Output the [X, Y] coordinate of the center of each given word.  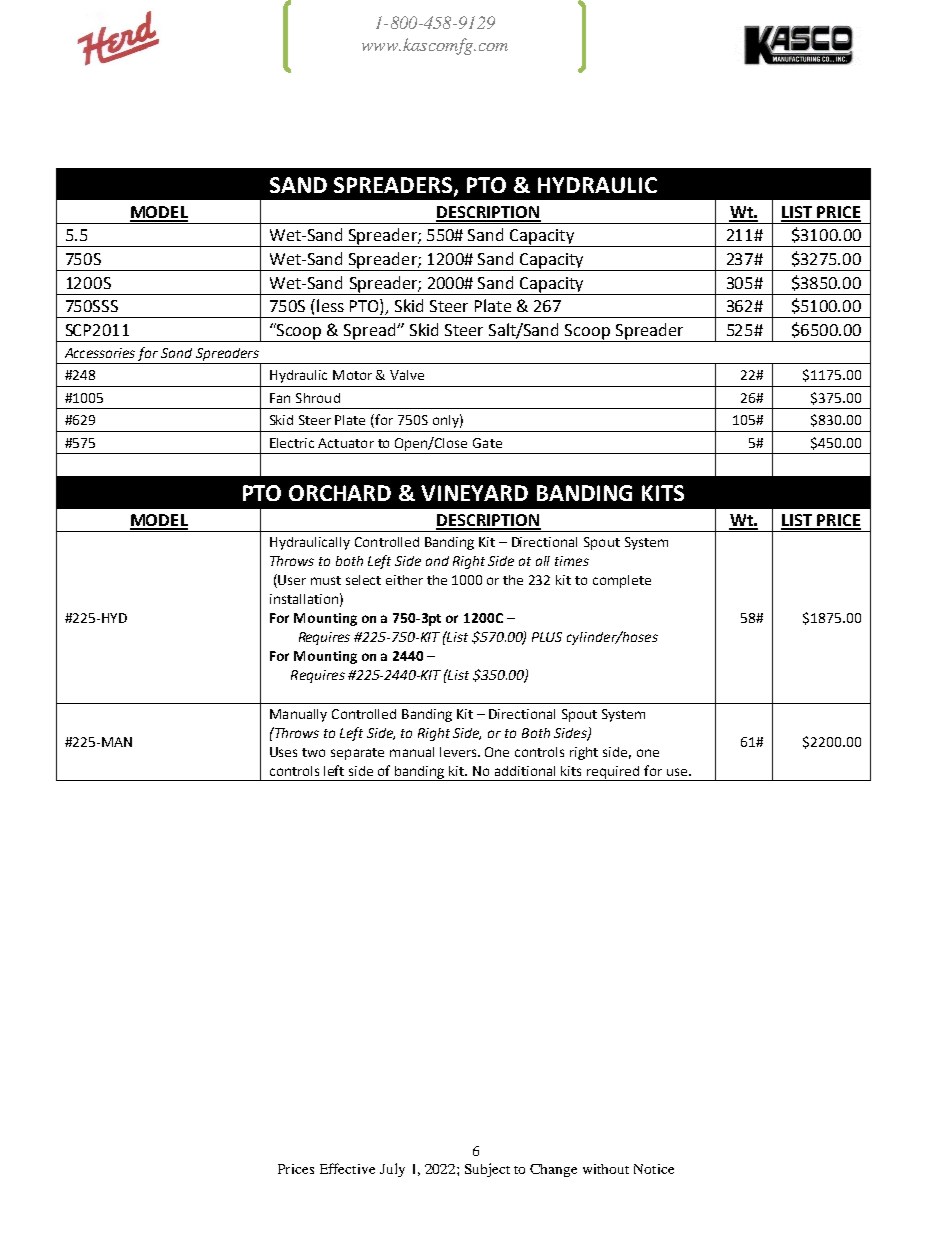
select [363, 580]
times [572, 561]
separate [357, 754]
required [613, 773]
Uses [283, 752]
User [291, 581]
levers [459, 752]
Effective [347, 1168]
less [330, 305]
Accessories [100, 353]
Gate [487, 443]
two [313, 752]
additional [525, 771]
